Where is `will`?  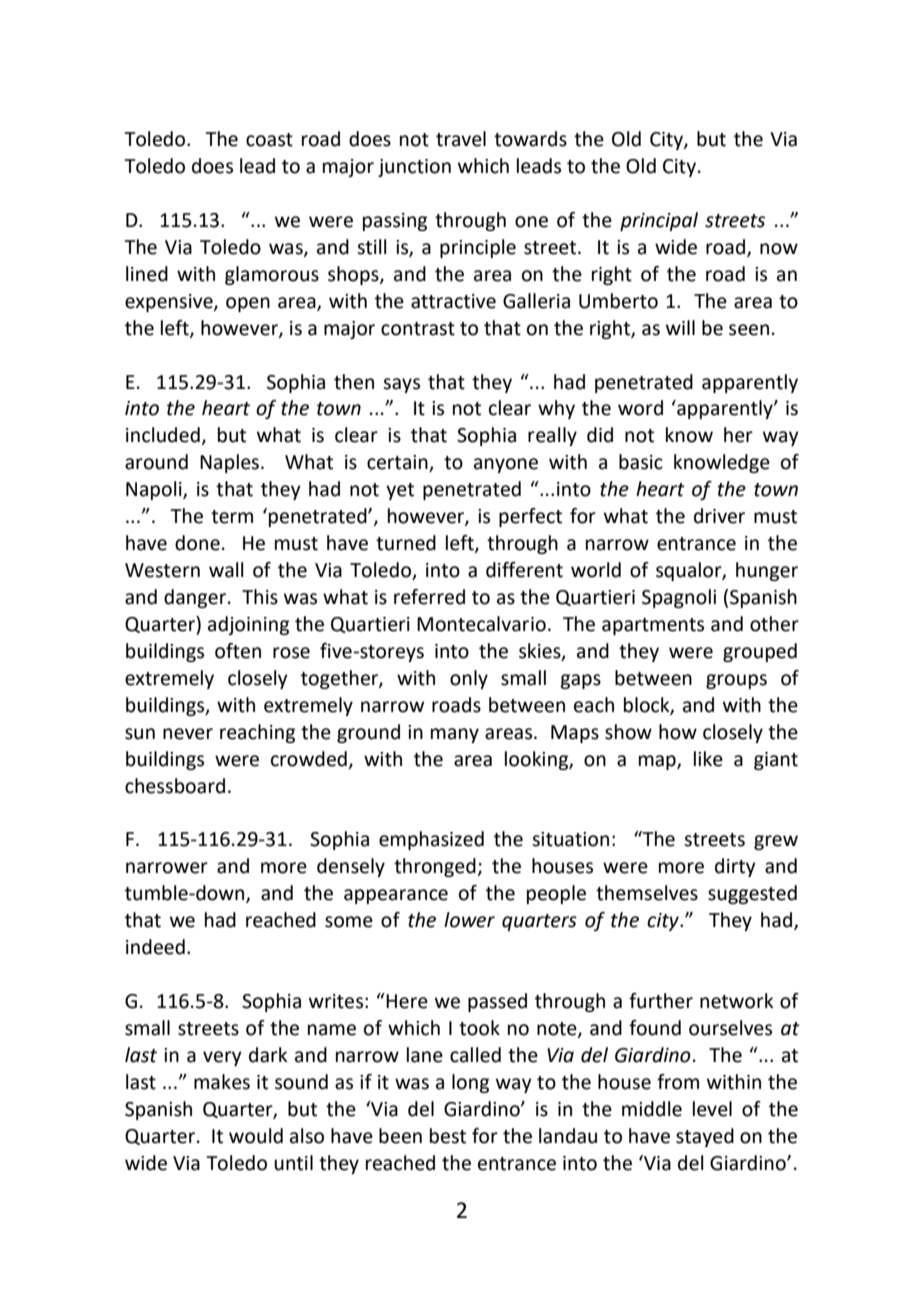 will is located at coordinates (680, 327).
